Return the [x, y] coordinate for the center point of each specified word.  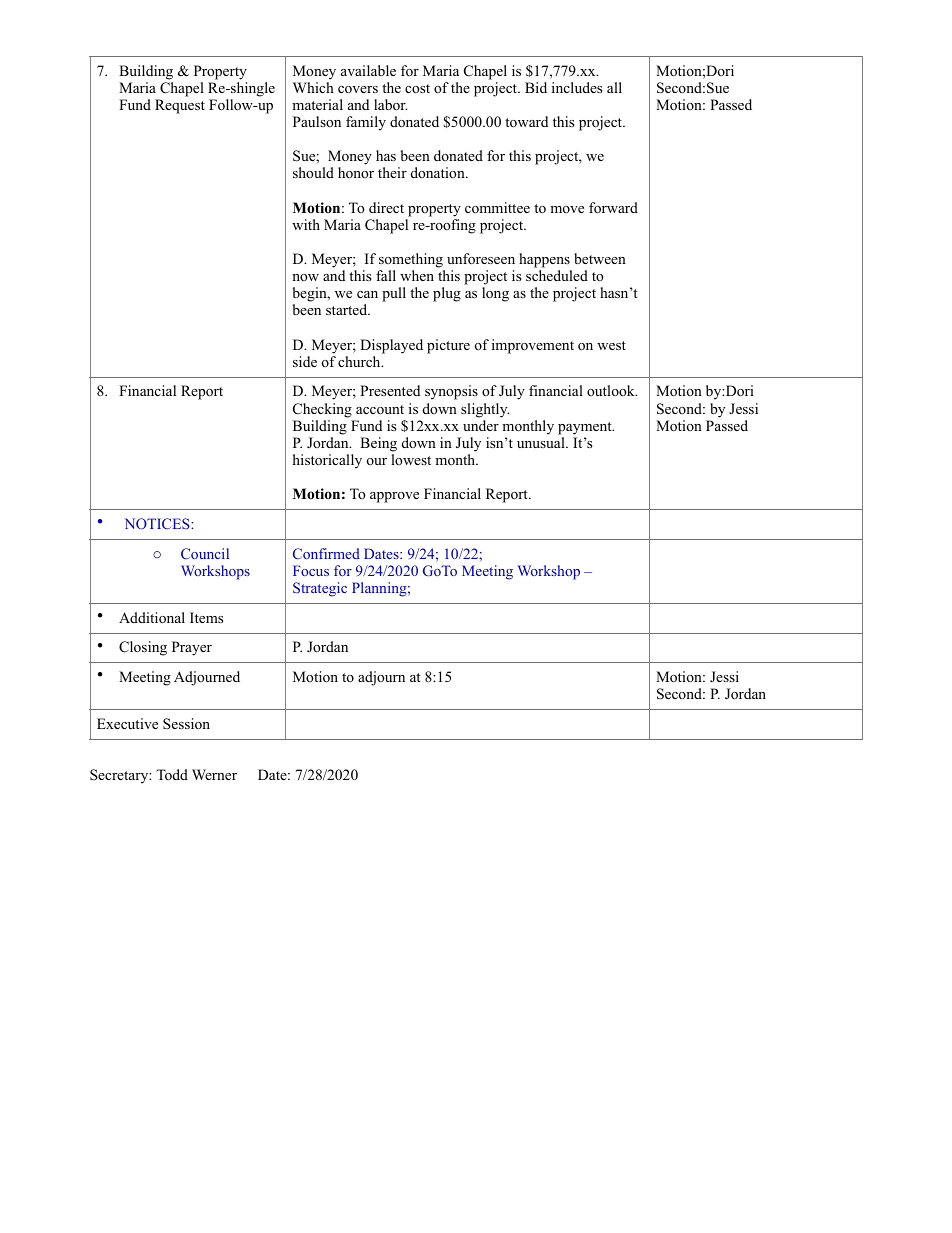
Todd [172, 774]
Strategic [320, 589]
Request [180, 106]
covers [358, 89]
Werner [214, 774]
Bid [536, 87]
